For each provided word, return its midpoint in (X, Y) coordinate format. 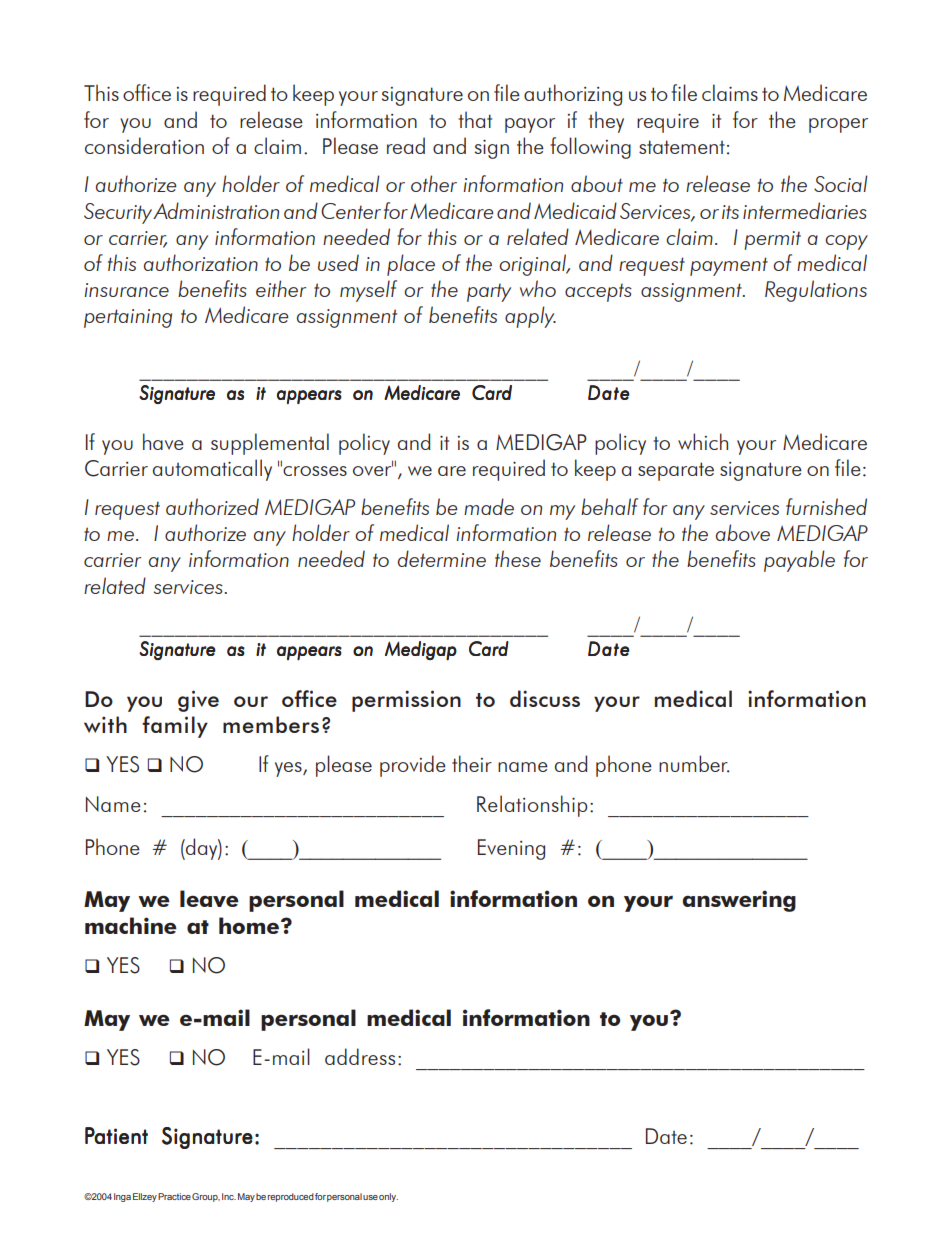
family (175, 727)
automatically (212, 470)
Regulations (816, 291)
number (694, 764)
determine (442, 558)
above (743, 532)
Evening (511, 849)
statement (682, 147)
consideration (144, 145)
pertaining (128, 318)
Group (206, 1197)
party (489, 292)
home (249, 925)
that (475, 119)
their (472, 763)
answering (739, 901)
